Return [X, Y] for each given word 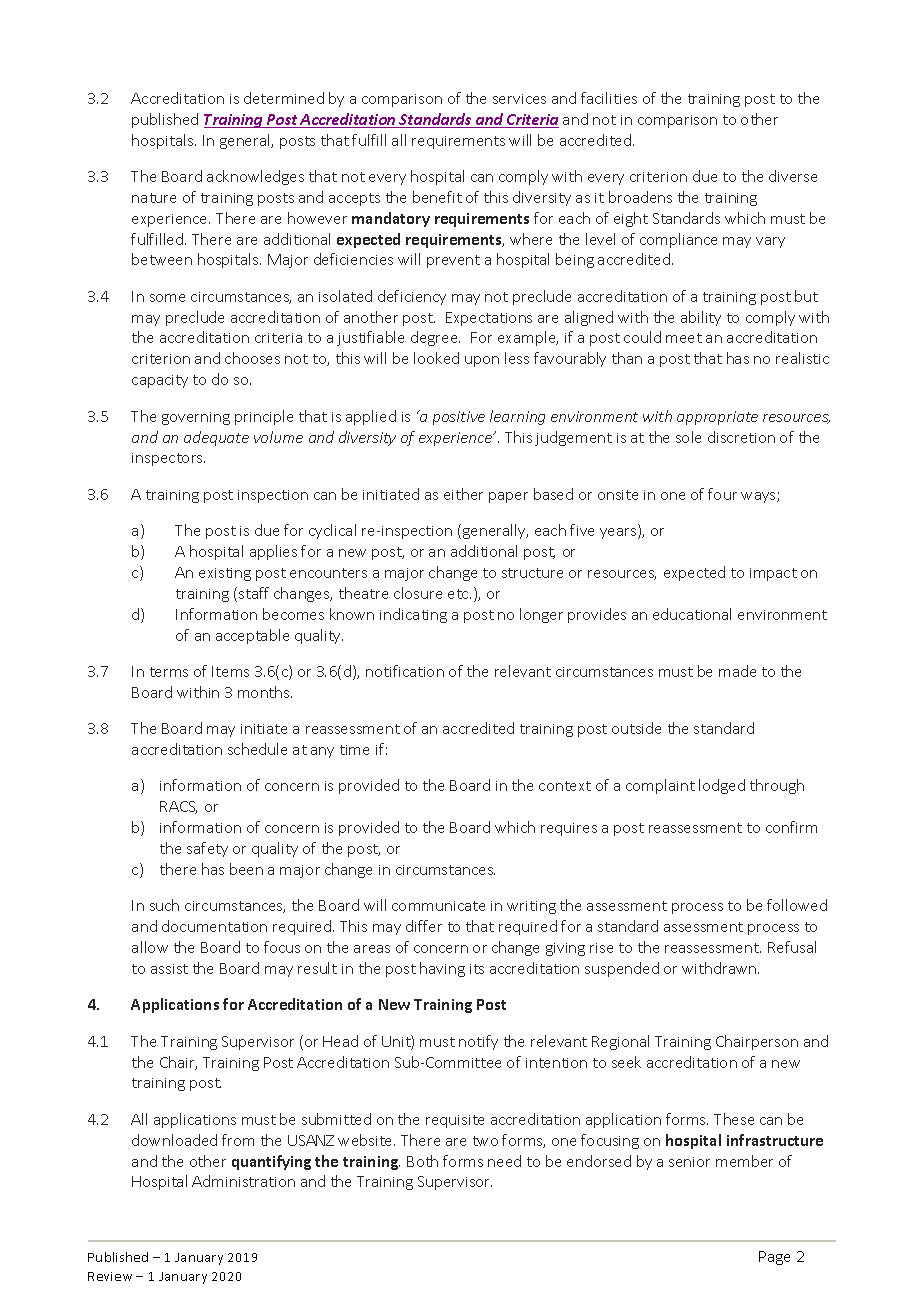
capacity [160, 381]
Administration [243, 1181]
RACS [178, 807]
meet [684, 338]
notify [478, 1042]
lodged [722, 786]
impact [773, 574]
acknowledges [255, 177]
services [519, 99]
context [565, 786]
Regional [620, 1042]
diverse [793, 176]
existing [225, 574]
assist [169, 969]
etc [459, 594]
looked [436, 358]
